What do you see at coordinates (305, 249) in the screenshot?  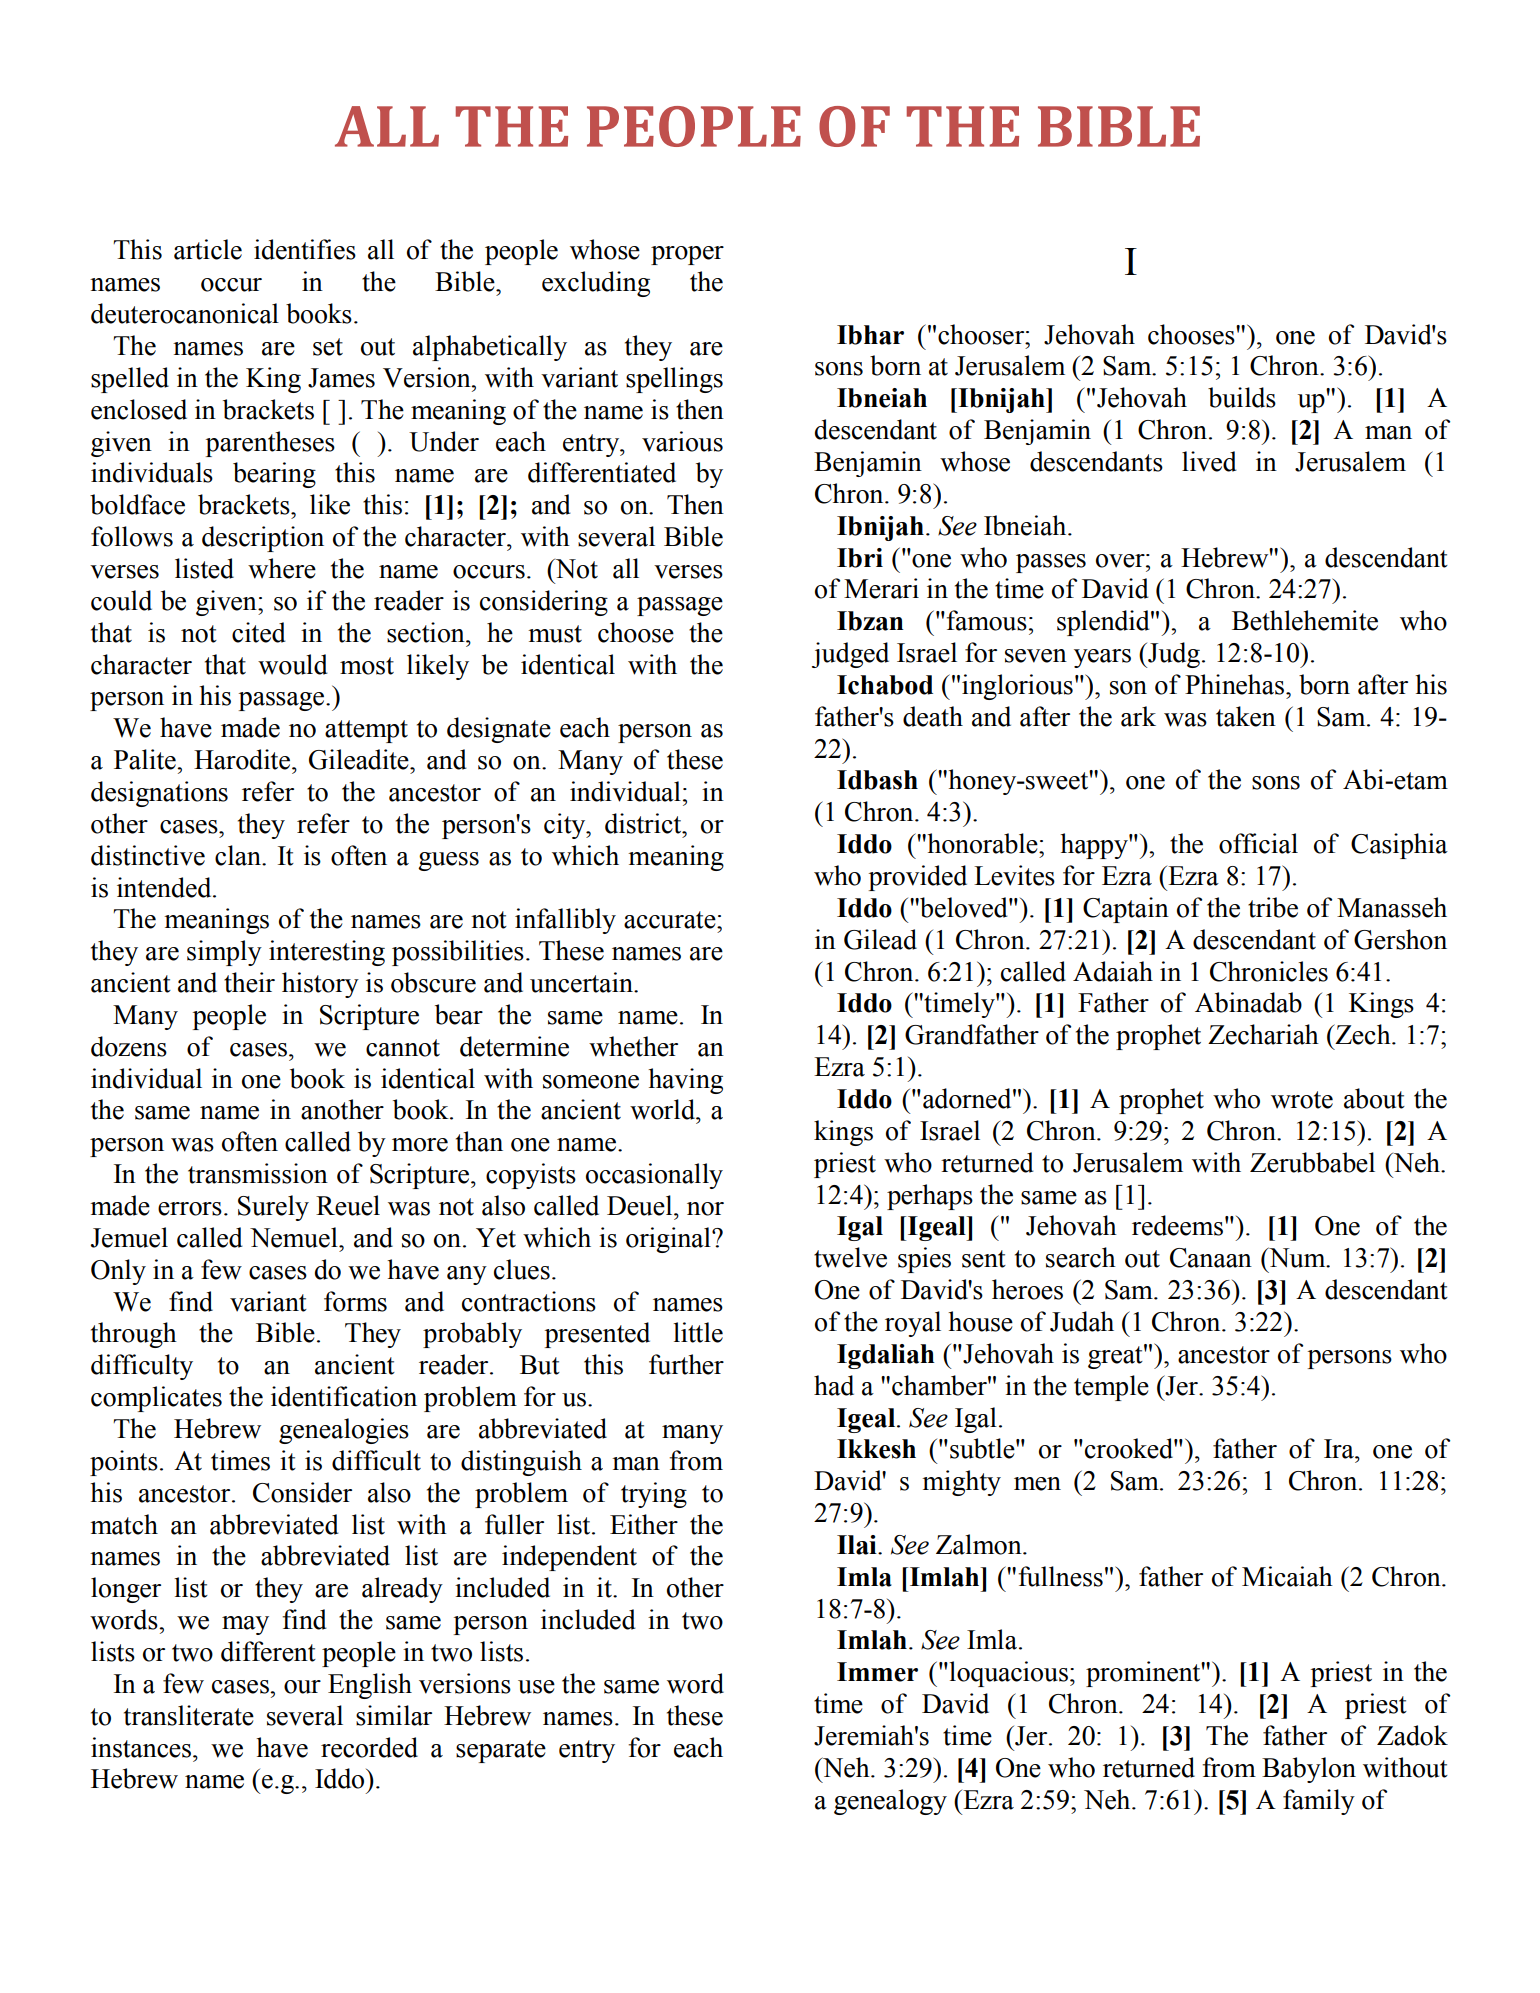 I see `identifies` at bounding box center [305, 249].
